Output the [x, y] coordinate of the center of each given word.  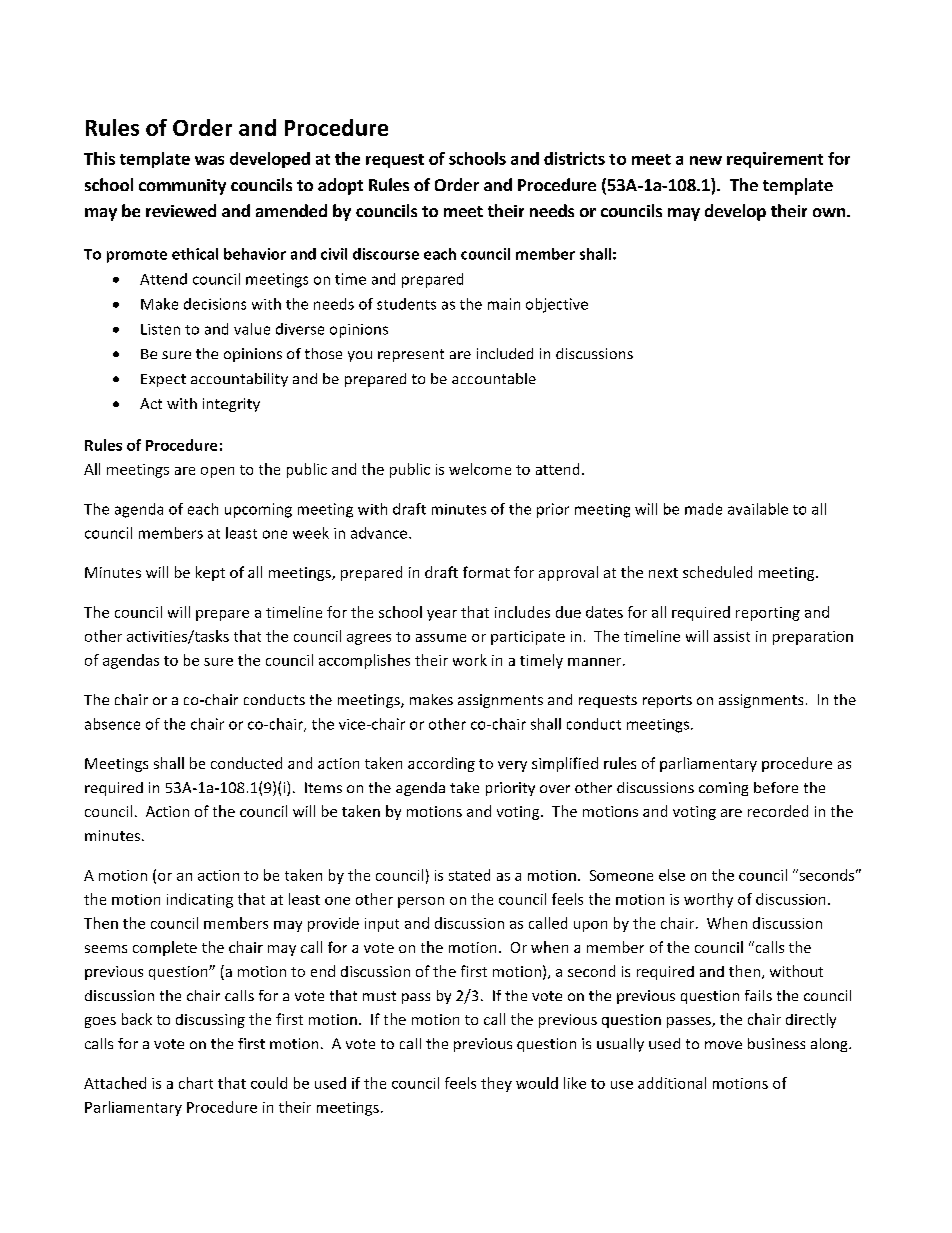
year [442, 615]
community [182, 187]
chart [196, 1083]
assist [732, 636]
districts [574, 158]
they [496, 1084]
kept [210, 573]
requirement [775, 160]
